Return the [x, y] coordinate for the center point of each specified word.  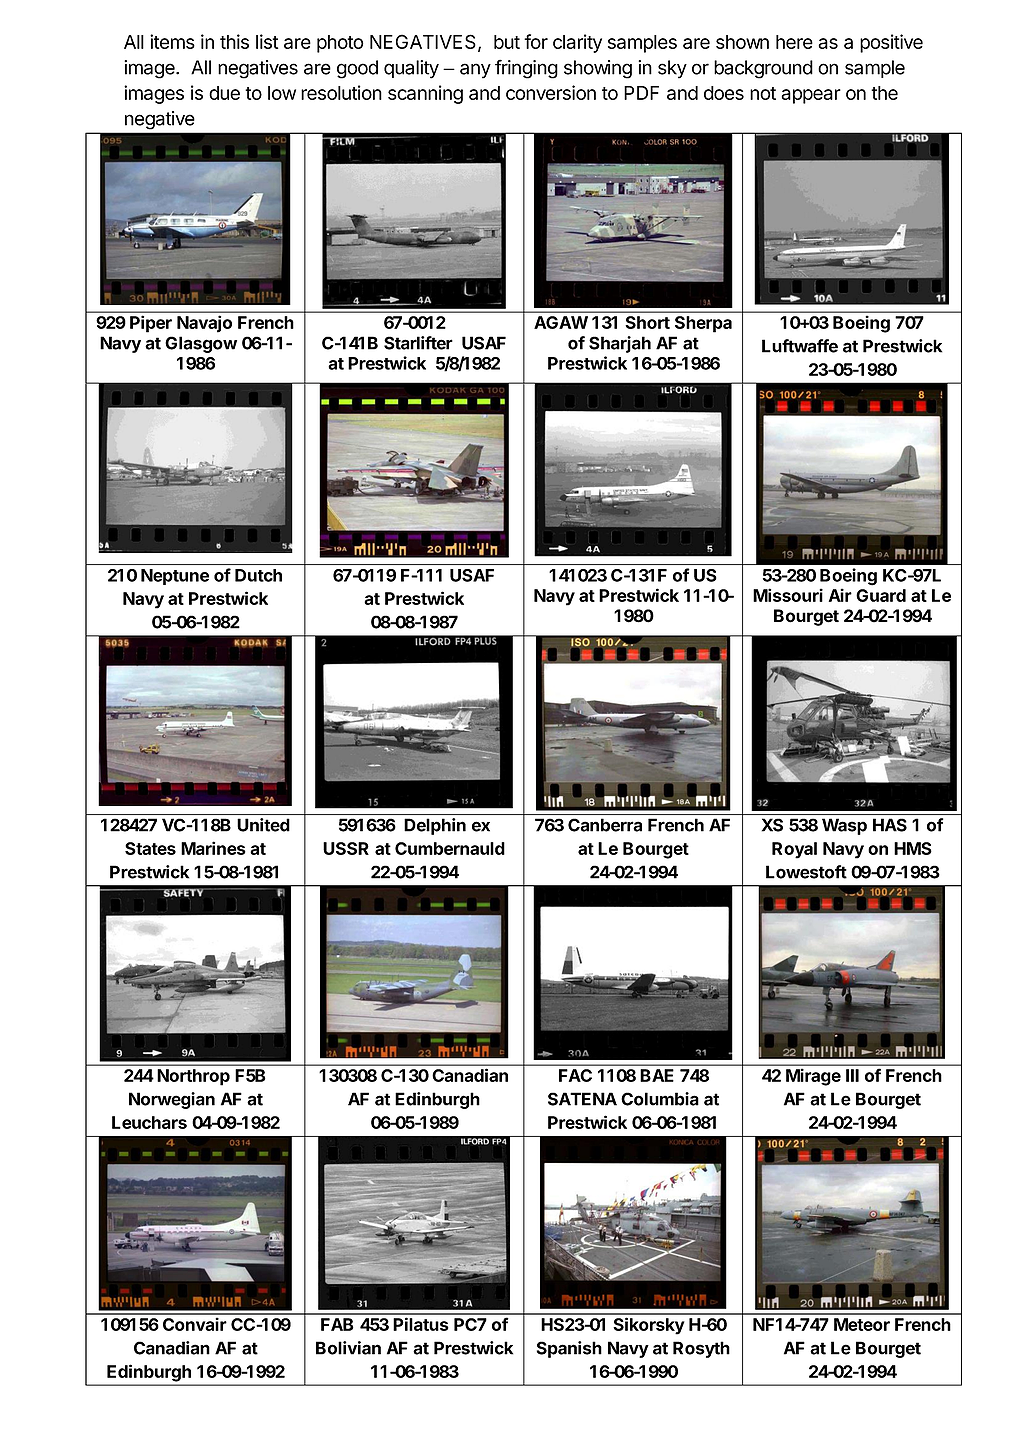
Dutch [258, 575]
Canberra [605, 825]
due [224, 93]
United [263, 825]
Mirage [813, 1077]
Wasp [844, 826]
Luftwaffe [800, 346]
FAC [575, 1075]
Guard [881, 595]
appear [811, 96]
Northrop [193, 1077]
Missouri [788, 595]
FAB [337, 1324]
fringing [526, 69]
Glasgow [201, 344]
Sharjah [620, 344]
